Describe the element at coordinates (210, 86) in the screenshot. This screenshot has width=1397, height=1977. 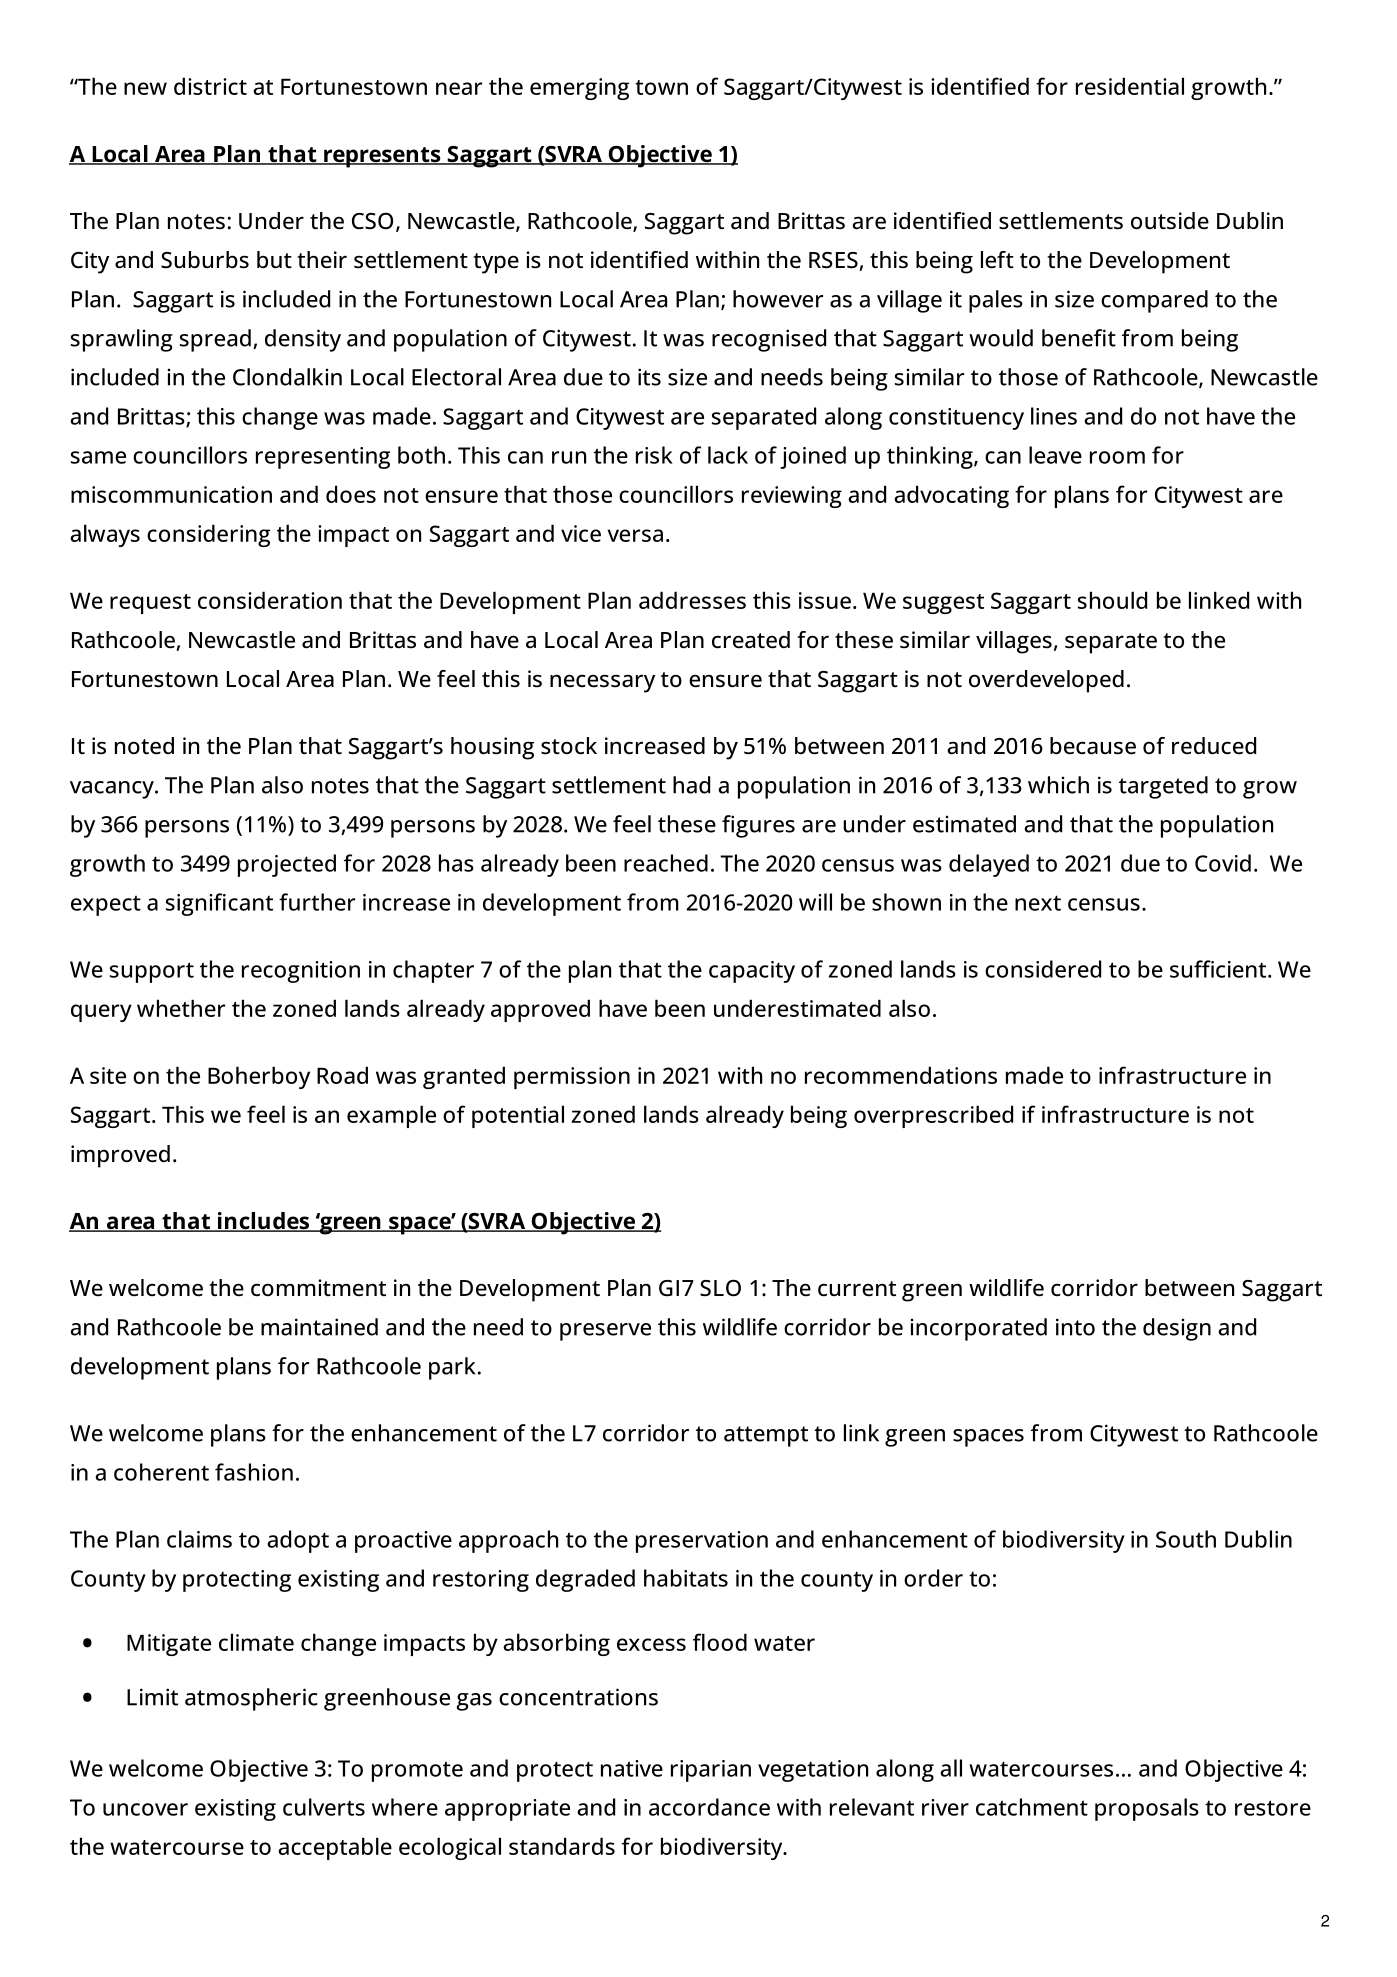
I see `district` at that location.
